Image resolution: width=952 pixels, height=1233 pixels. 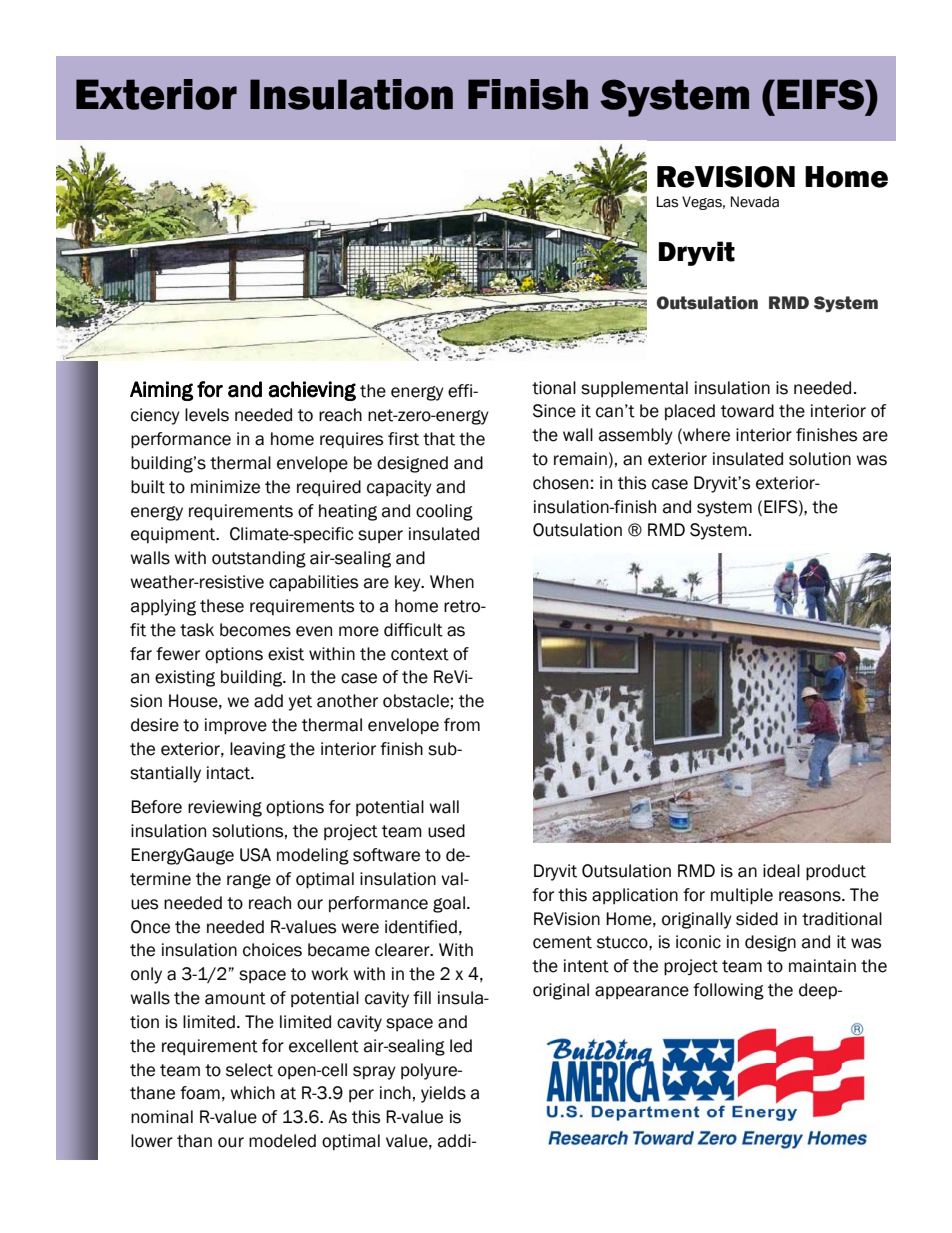 What do you see at coordinates (252, 1093) in the screenshot?
I see `which` at bounding box center [252, 1093].
